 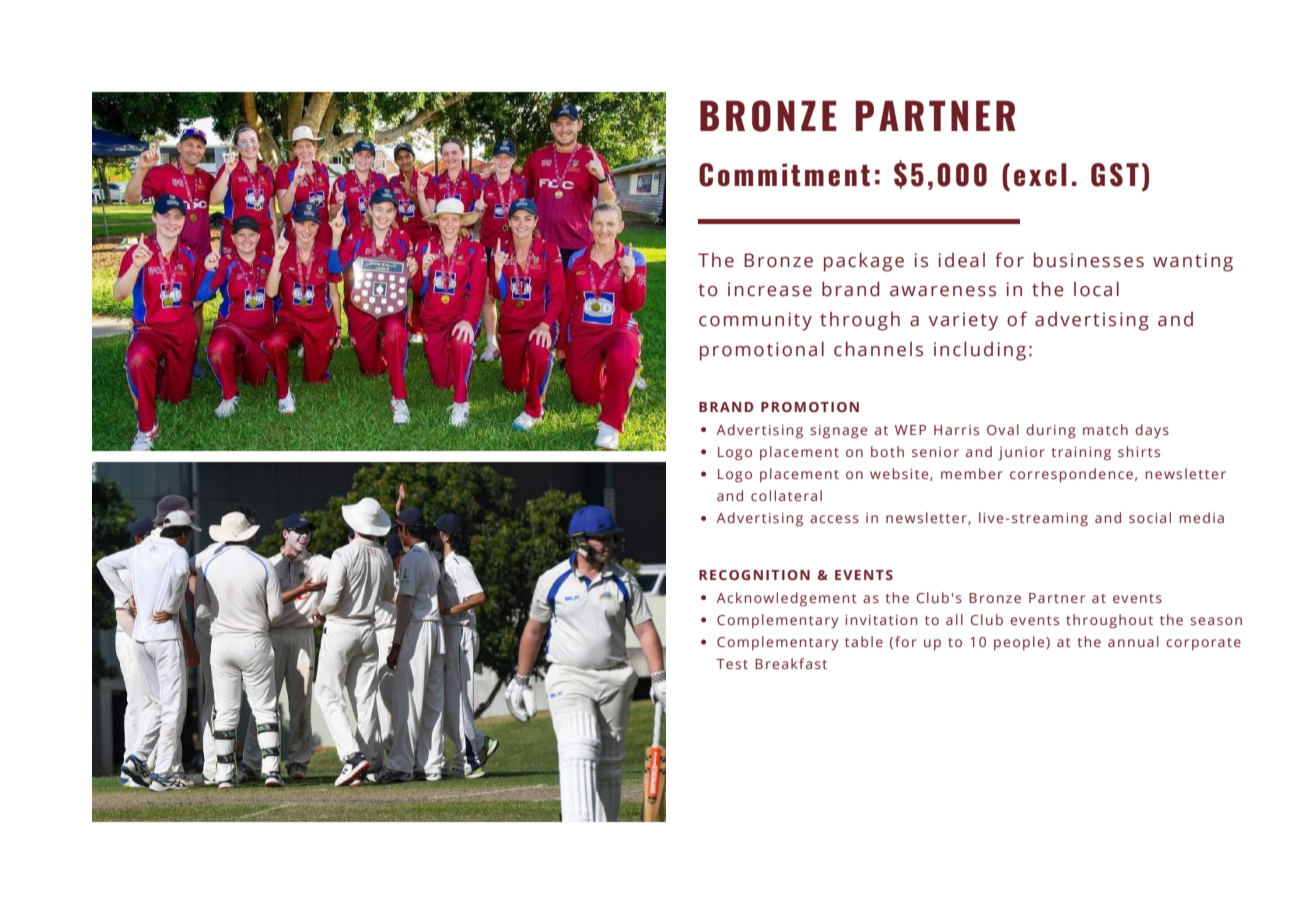 What do you see at coordinates (1115, 175) in the screenshot?
I see `GST` at bounding box center [1115, 175].
